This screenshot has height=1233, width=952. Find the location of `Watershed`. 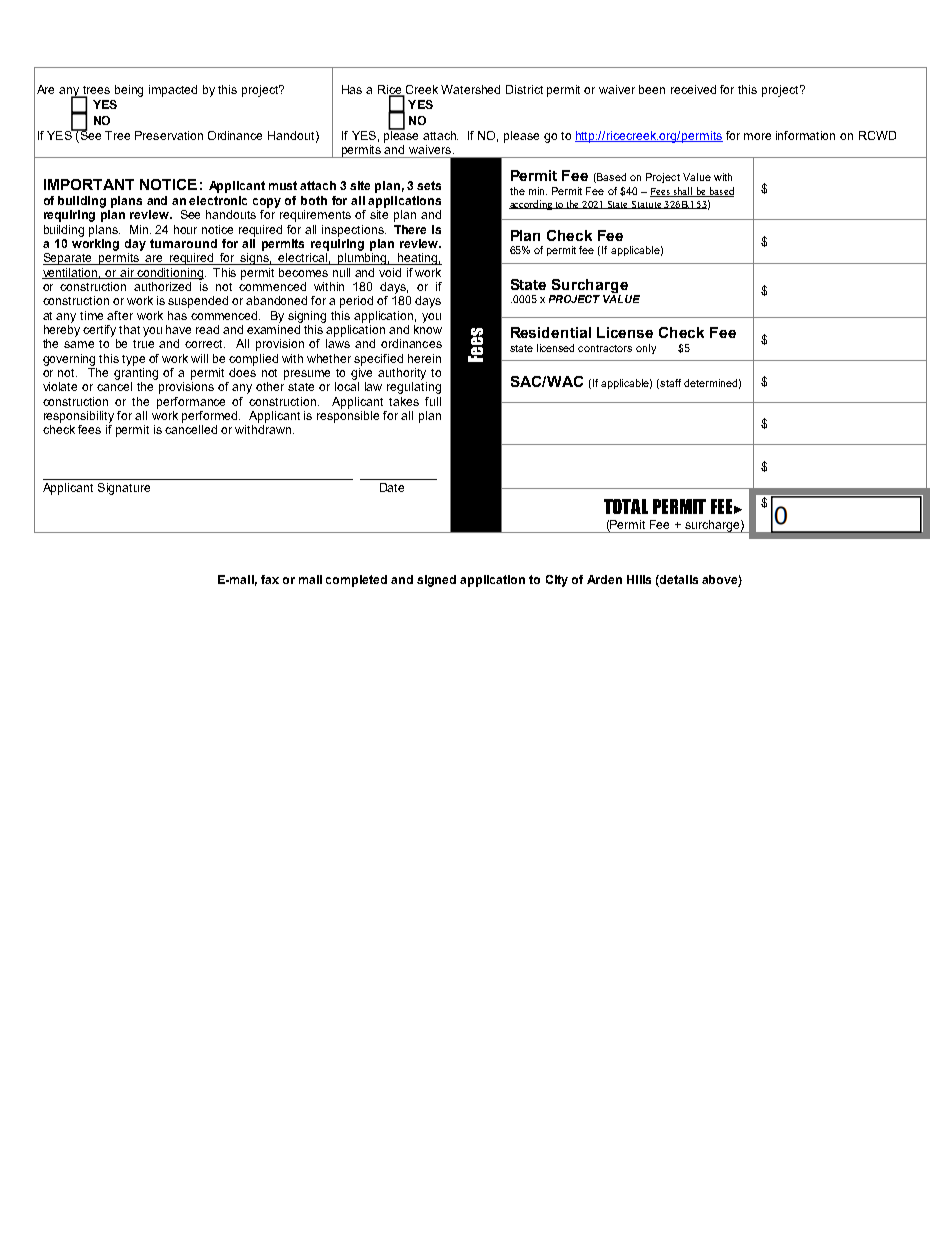

Watershed is located at coordinates (470, 89).
